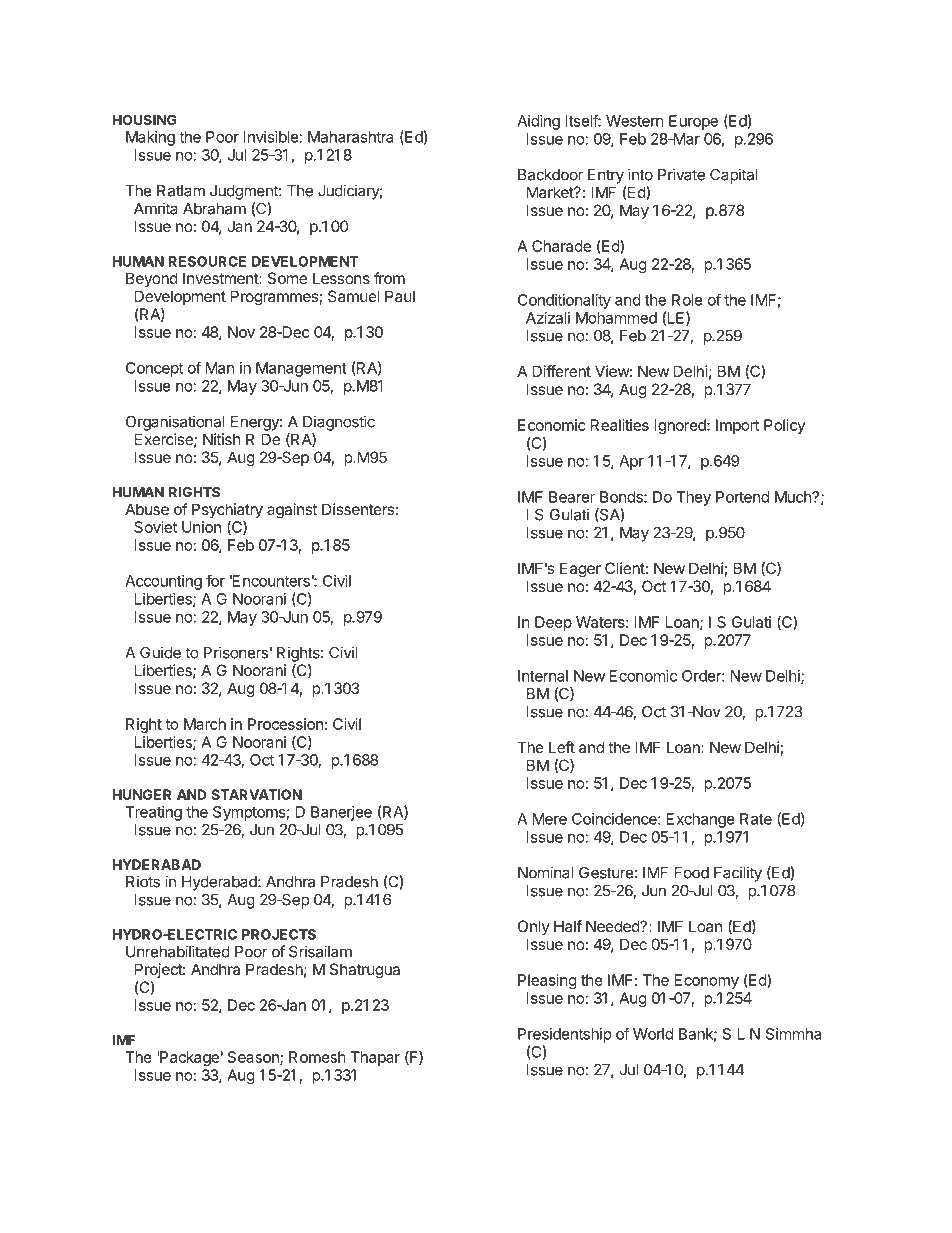  What do you see at coordinates (737, 426) in the document?
I see `Import` at bounding box center [737, 426].
